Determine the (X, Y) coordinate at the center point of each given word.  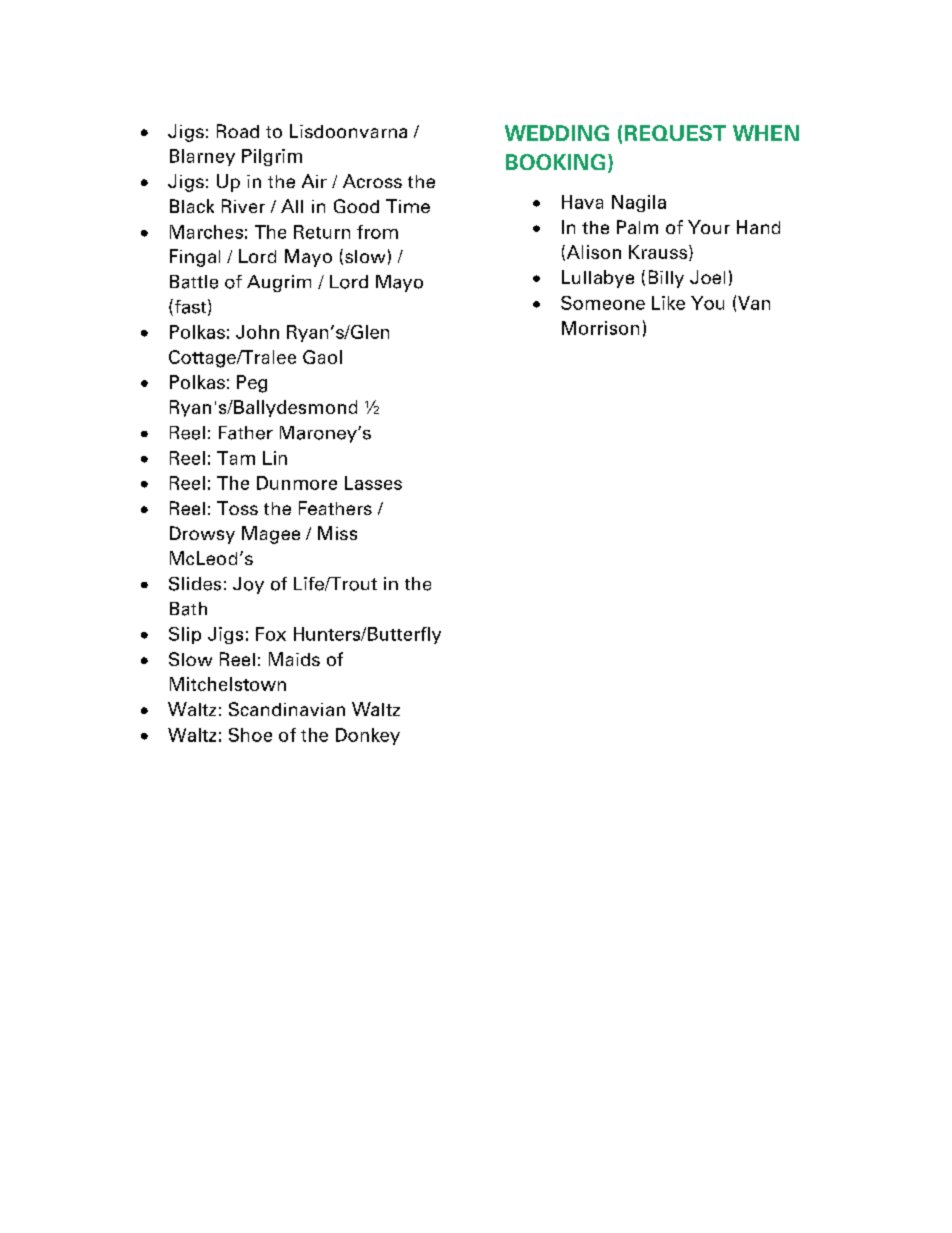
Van (754, 303)
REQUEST (675, 133)
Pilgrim (272, 157)
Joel (707, 277)
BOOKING (555, 162)
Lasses (373, 483)
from (377, 232)
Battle (194, 282)
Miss (337, 533)
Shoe (250, 735)
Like (668, 303)
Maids (294, 659)
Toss (237, 508)
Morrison (600, 328)
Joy (248, 585)
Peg (252, 384)
